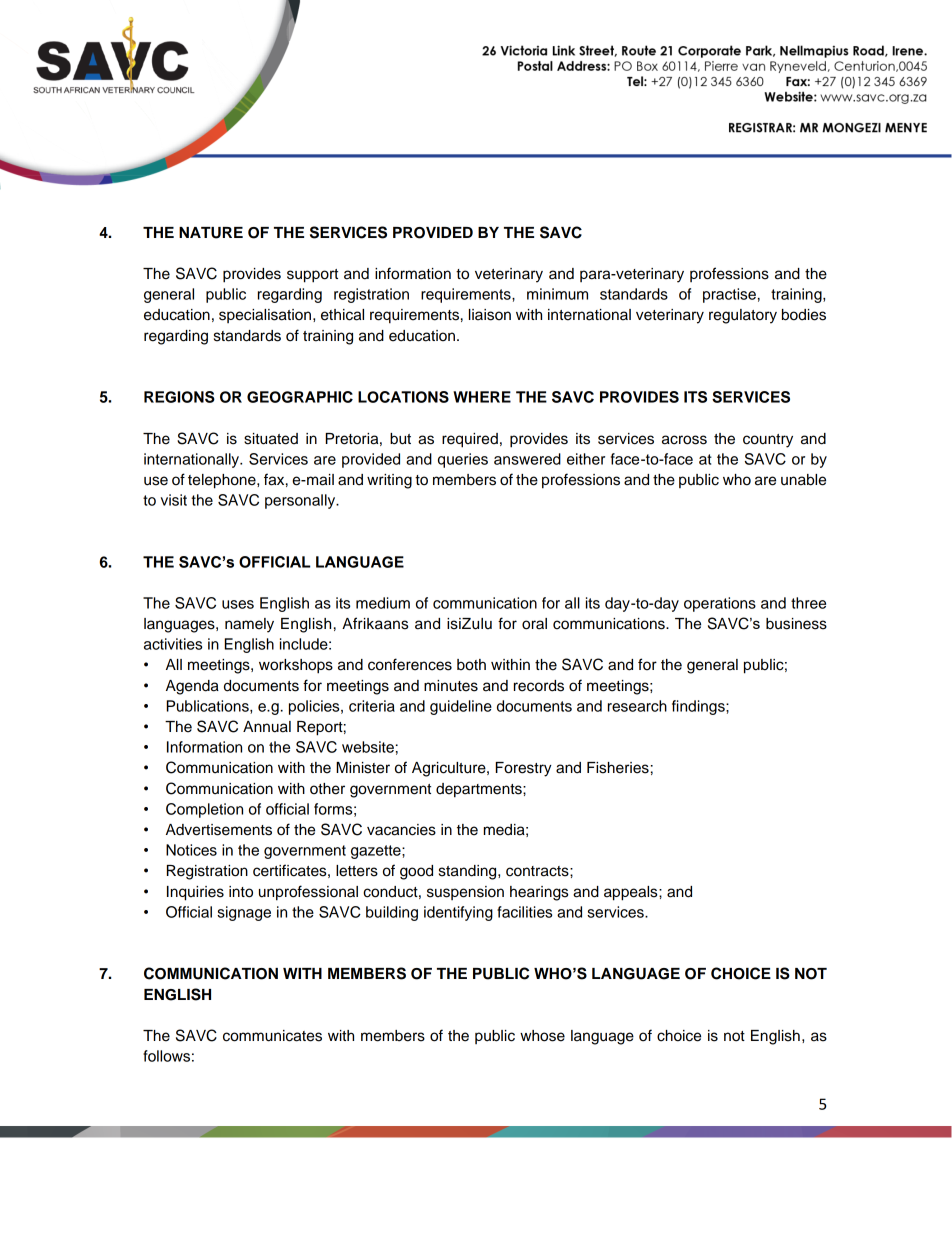 The image size is (952, 1233). I want to click on NATURE, so click(211, 233).
